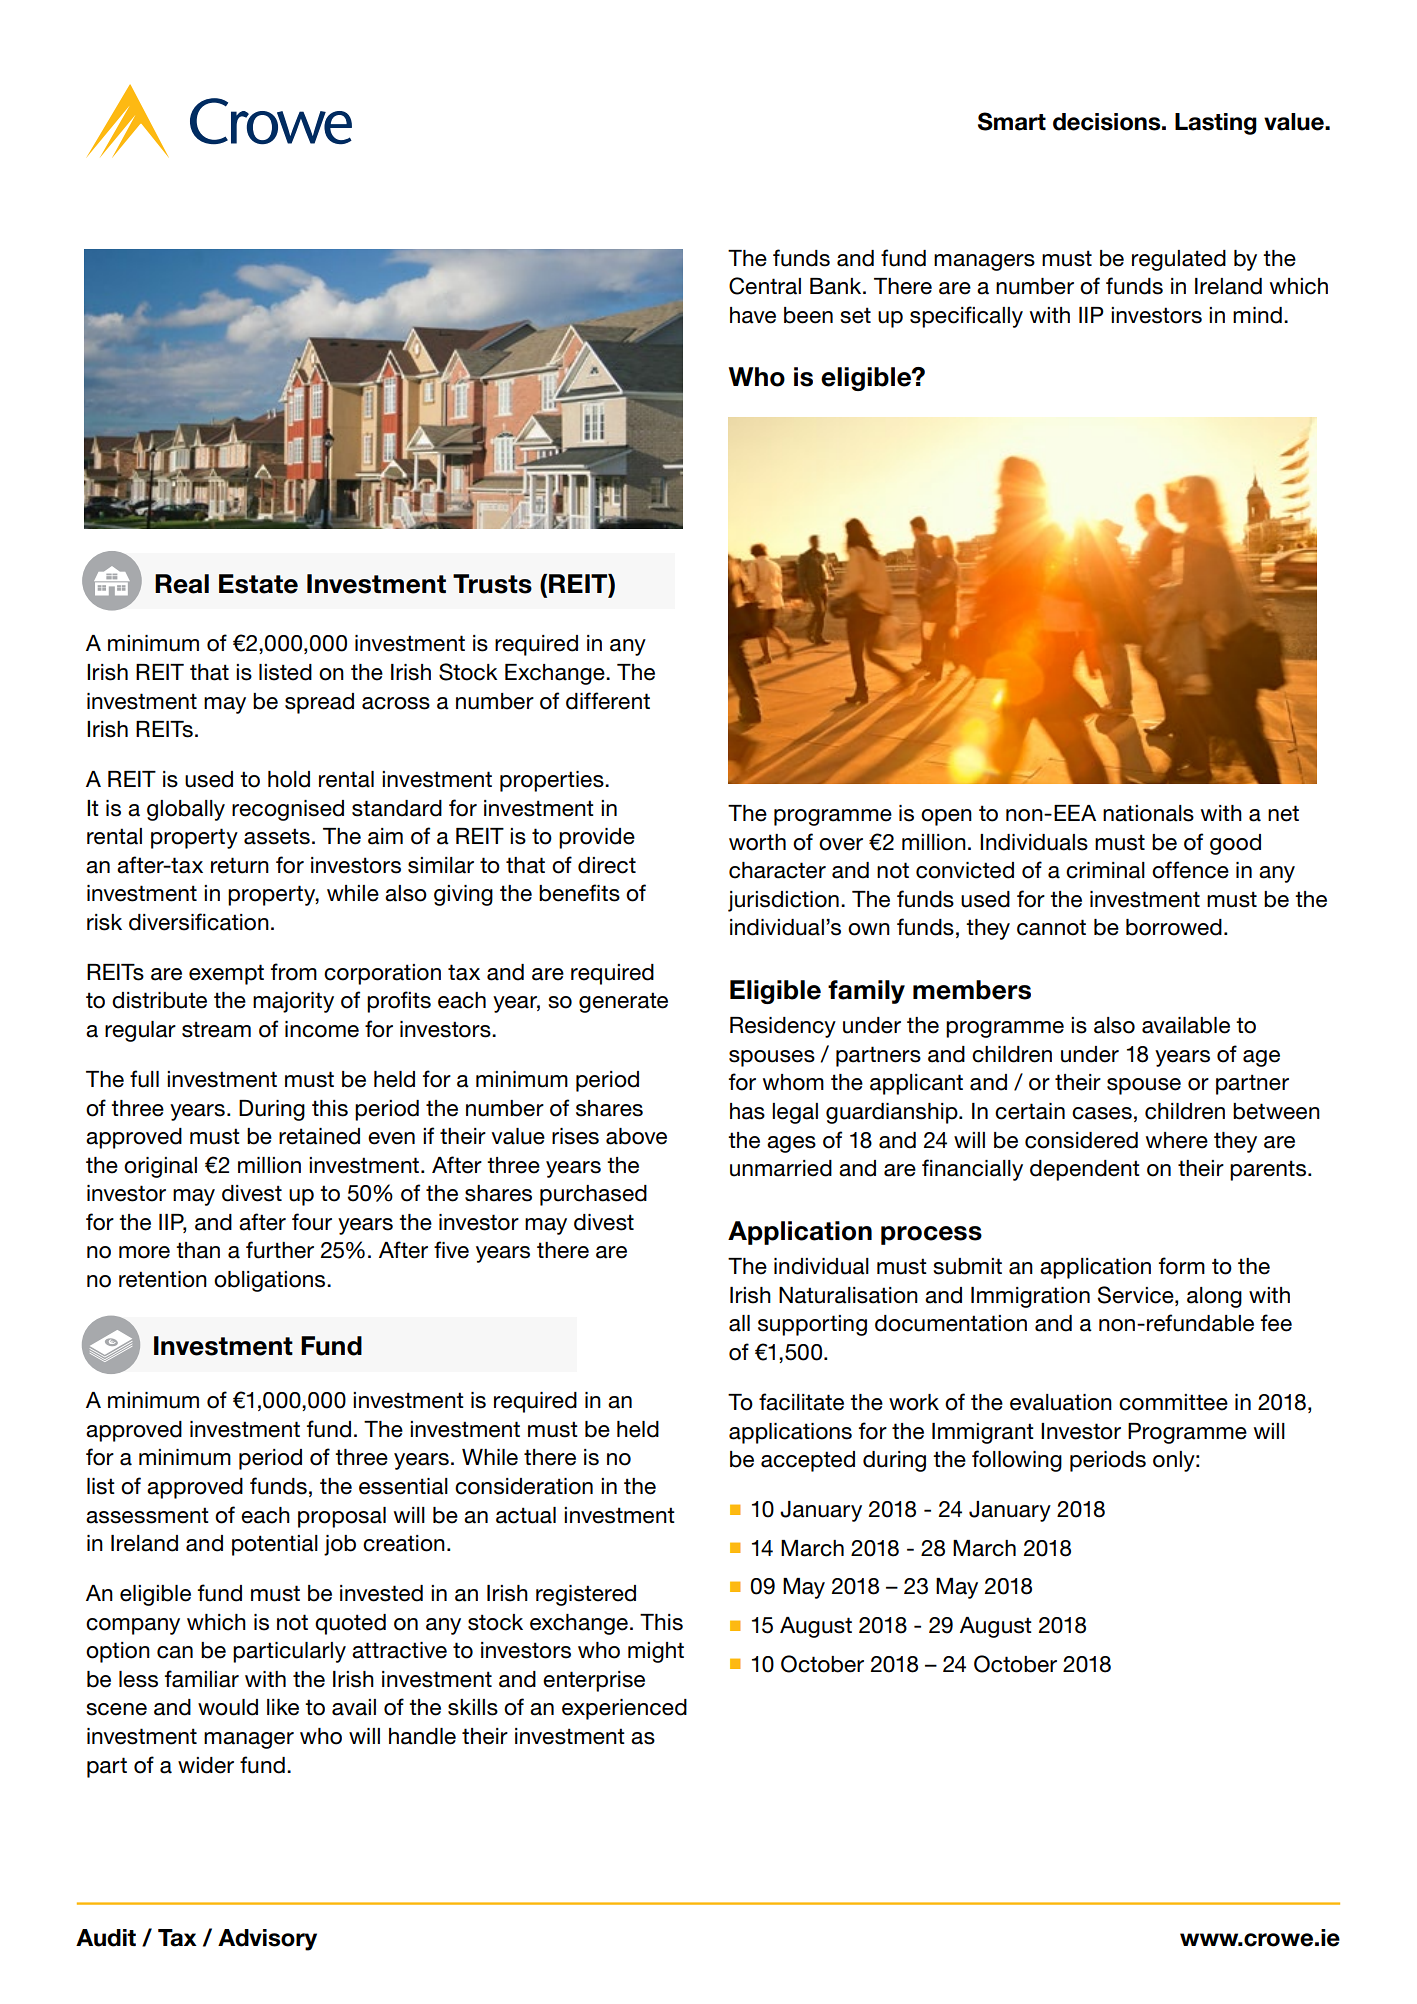 The width and height of the page is (1417, 2004). Describe the element at coordinates (624, 1709) in the page. I see `experienced` at that location.
